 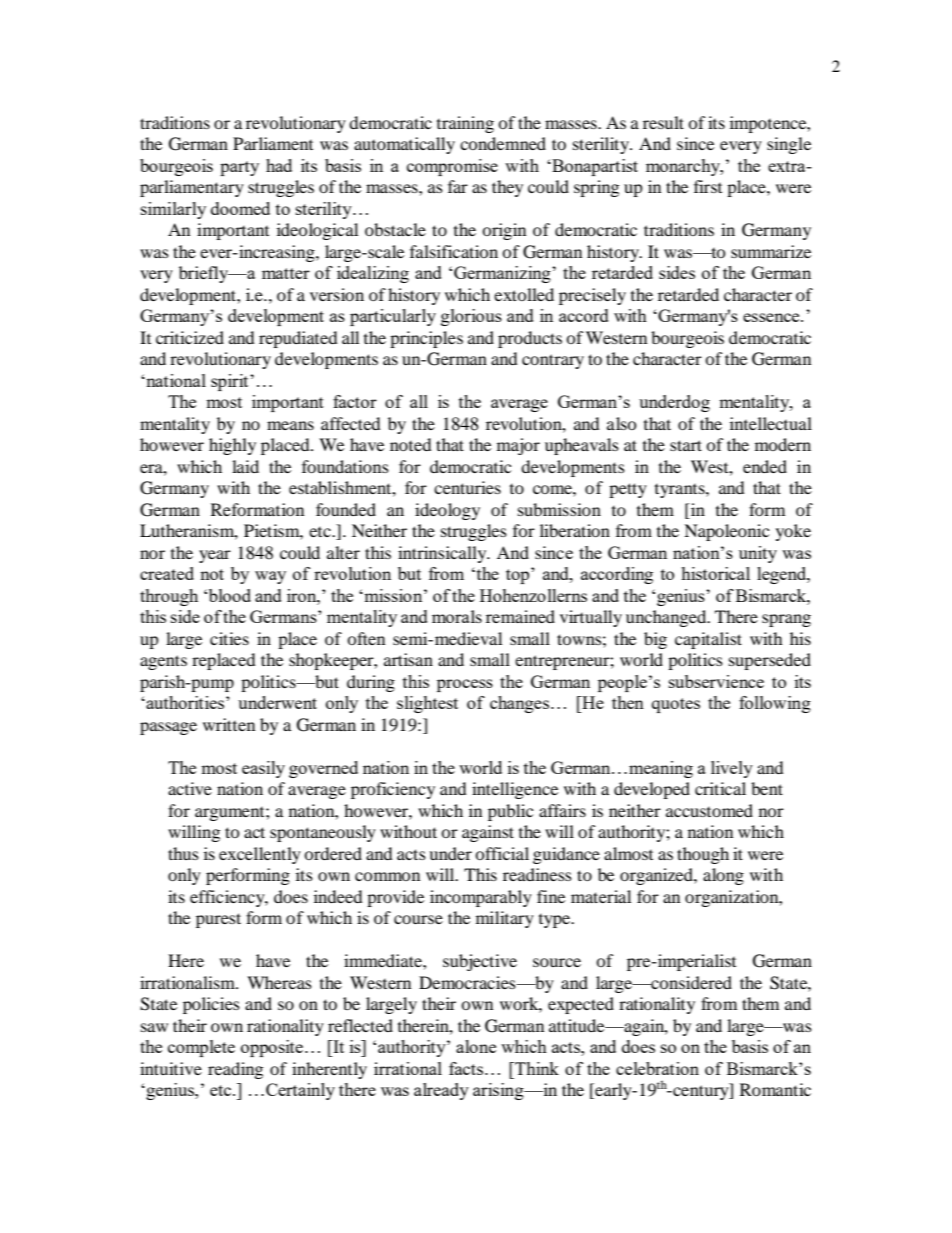 I want to click on party, so click(x=239, y=168).
